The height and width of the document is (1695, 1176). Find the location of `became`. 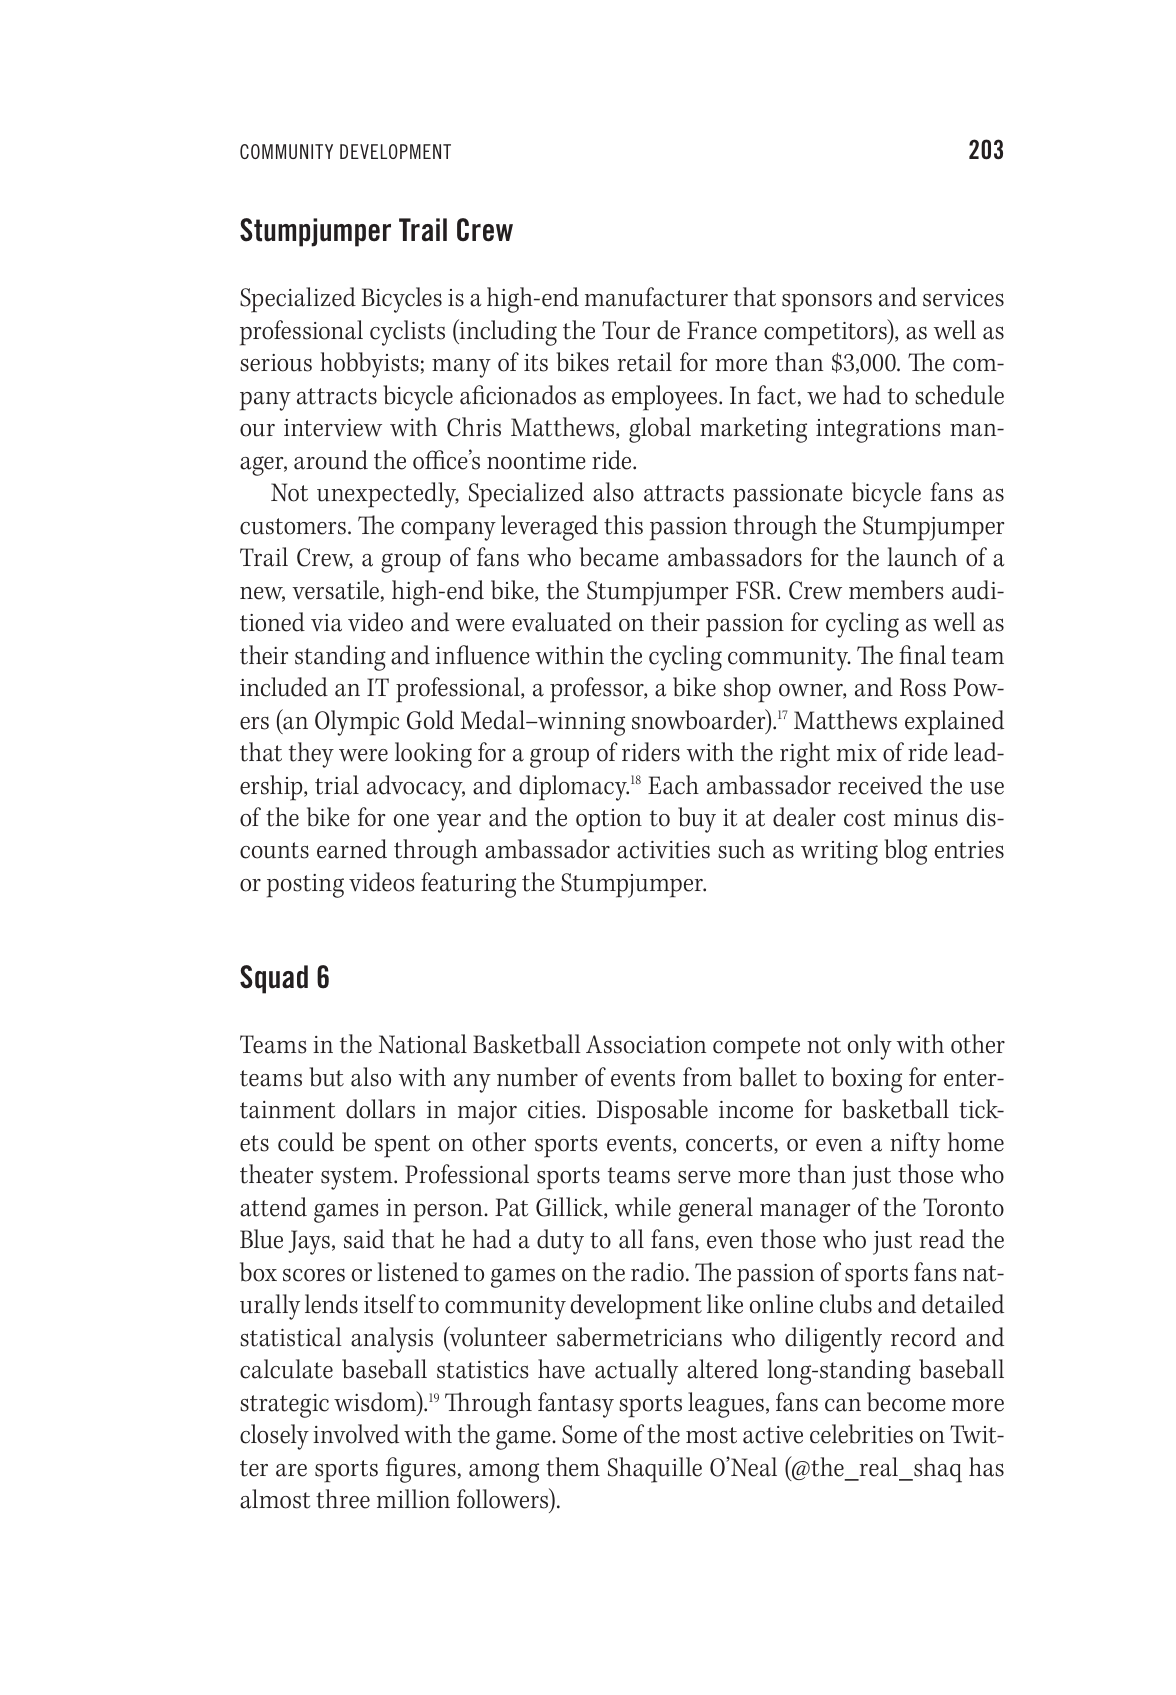

became is located at coordinates (619, 557).
